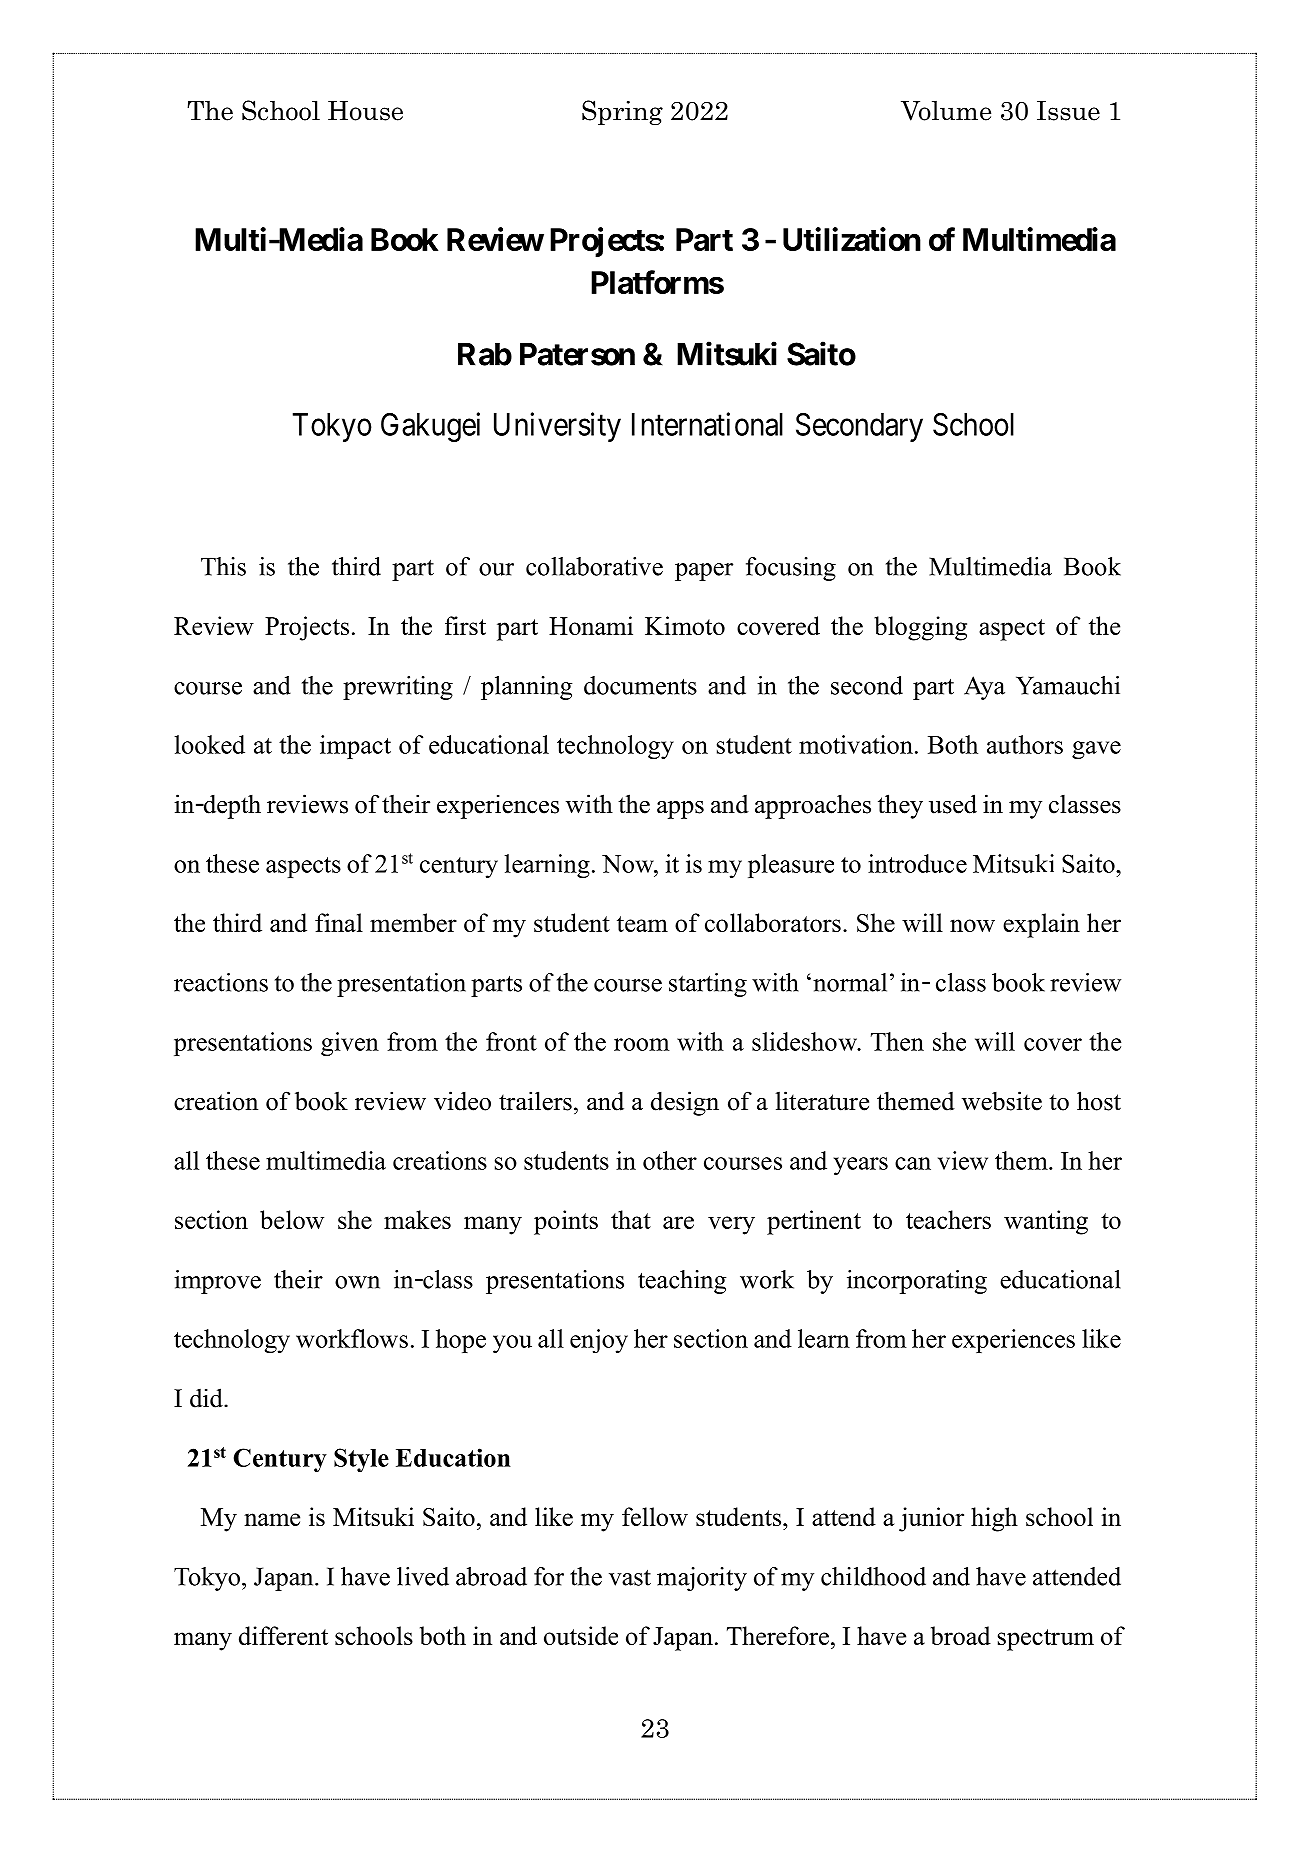 Image resolution: width=1309 pixels, height=1852 pixels. Describe the element at coordinates (1046, 1640) in the screenshot. I see `spectrum` at that location.
